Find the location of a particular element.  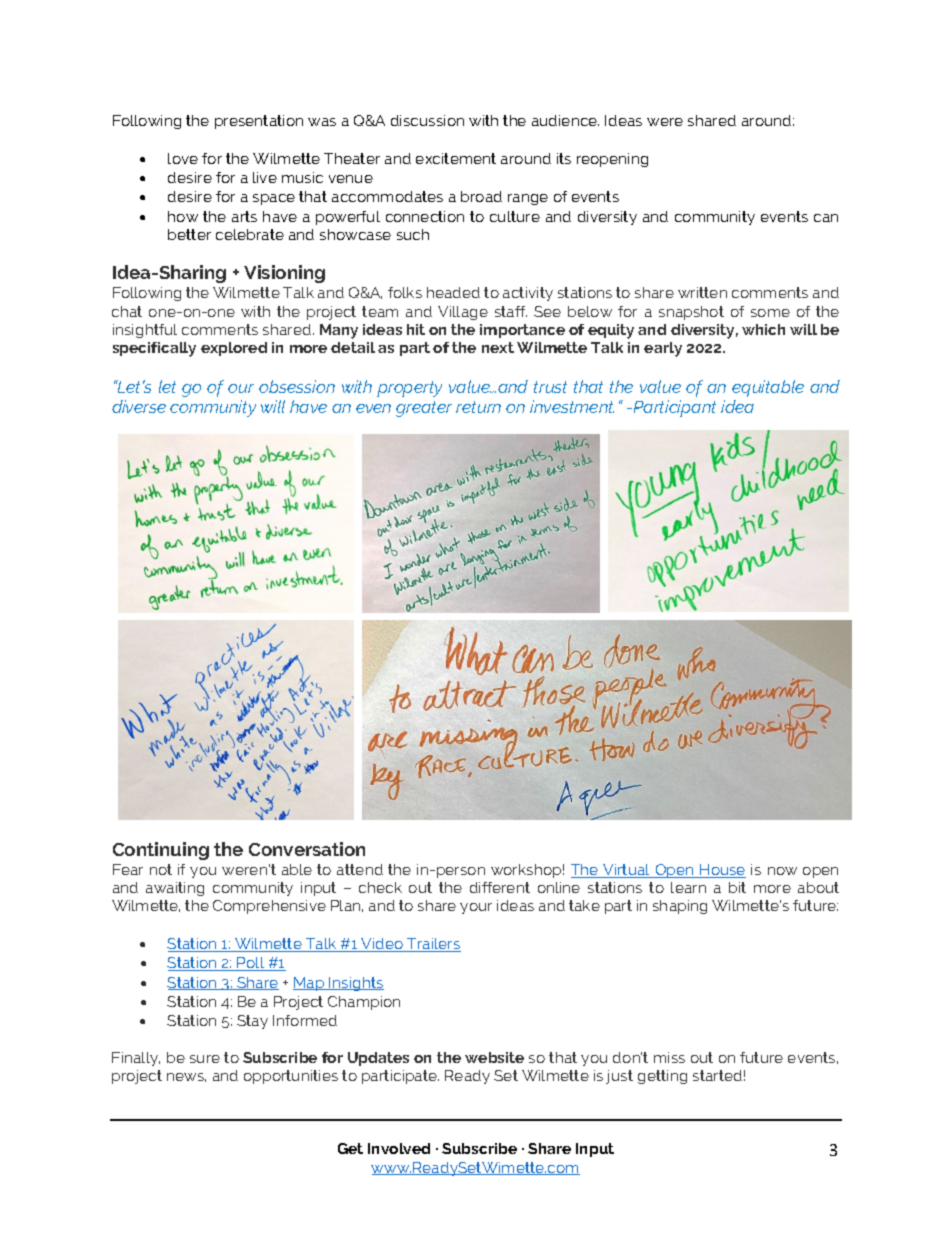

excitement is located at coordinates (456, 158).
